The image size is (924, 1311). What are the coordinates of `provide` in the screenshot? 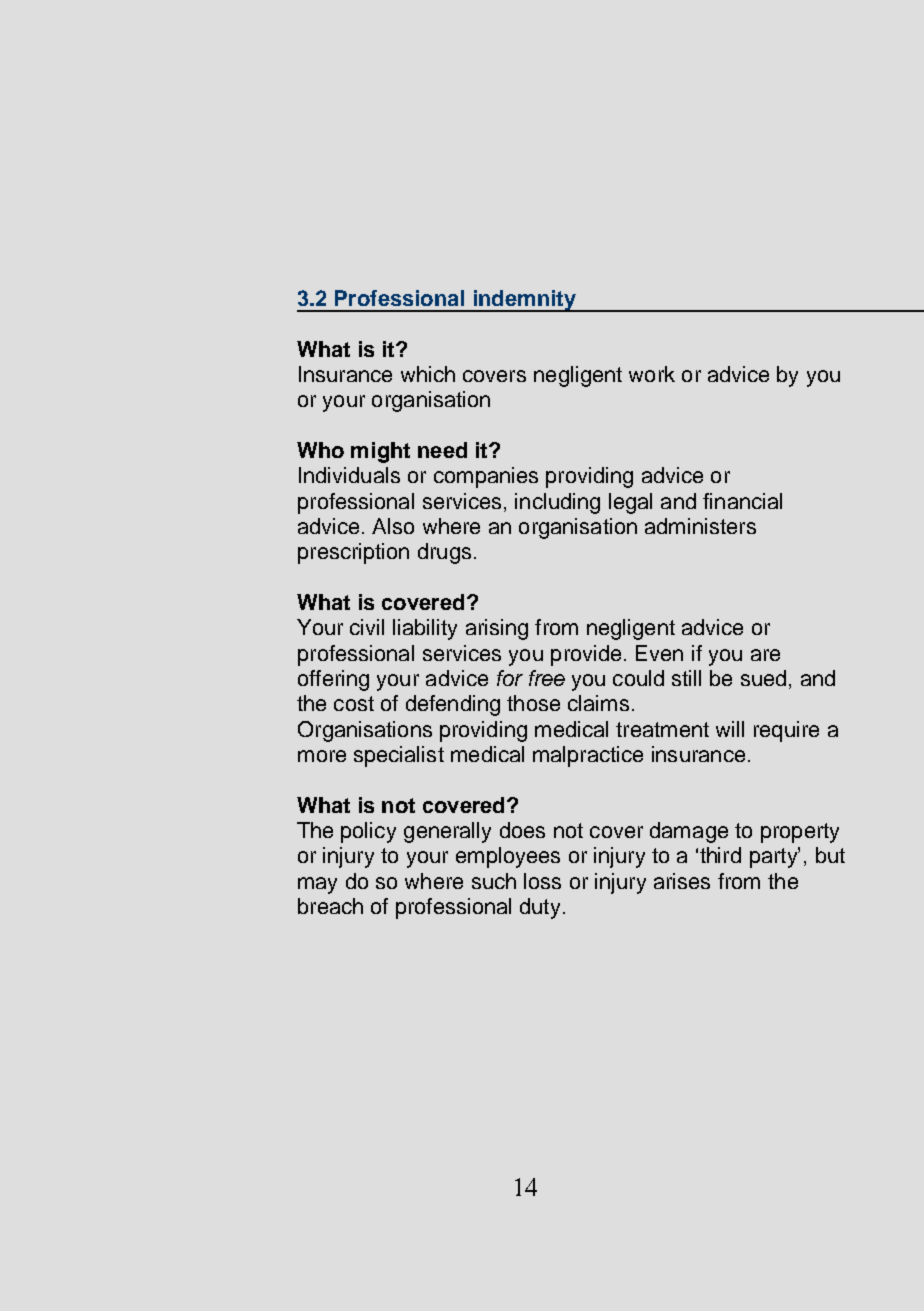 It's located at (586, 655).
